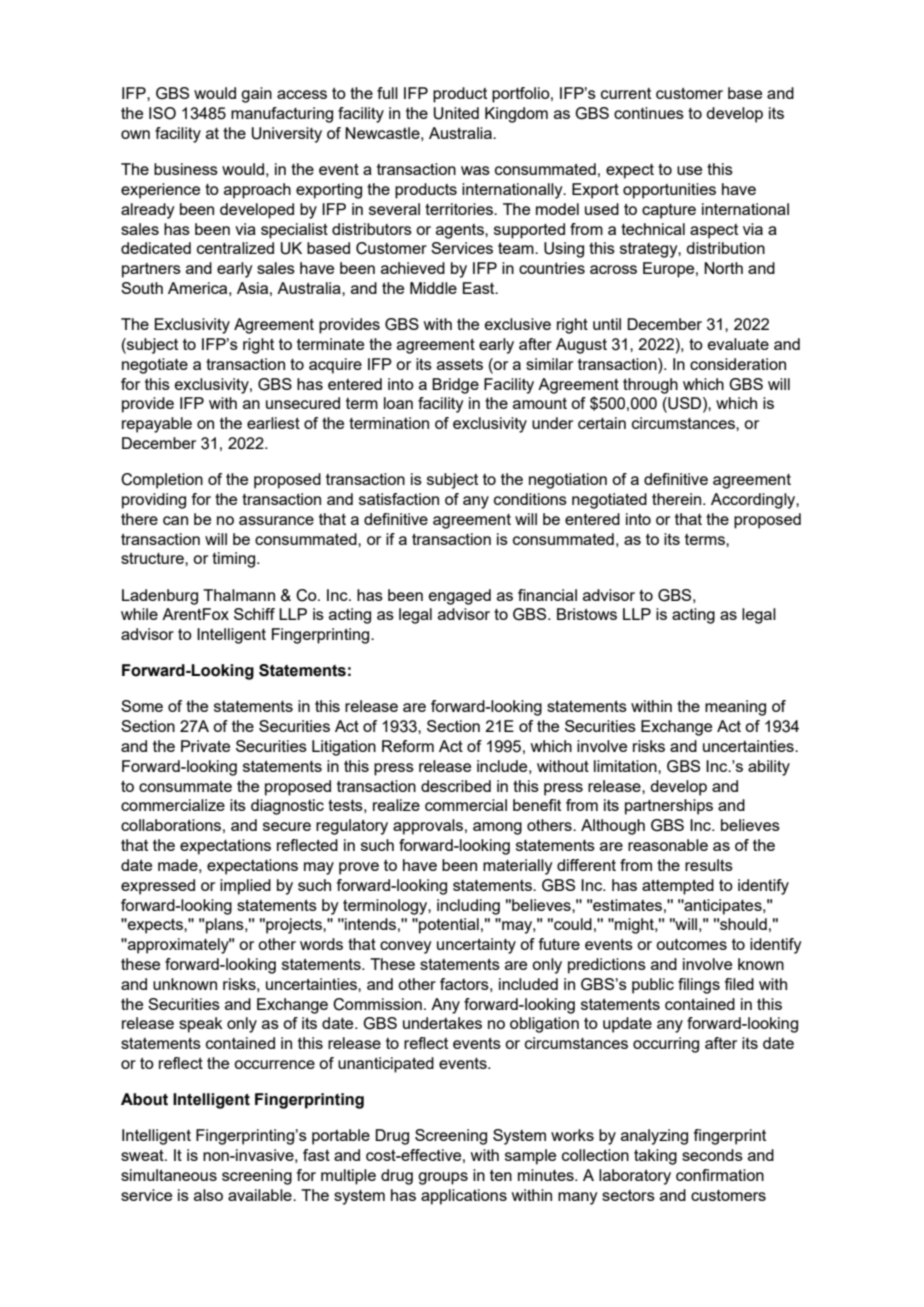 This screenshot has width=924, height=1307. What do you see at coordinates (650, 386) in the screenshot?
I see `through` at bounding box center [650, 386].
